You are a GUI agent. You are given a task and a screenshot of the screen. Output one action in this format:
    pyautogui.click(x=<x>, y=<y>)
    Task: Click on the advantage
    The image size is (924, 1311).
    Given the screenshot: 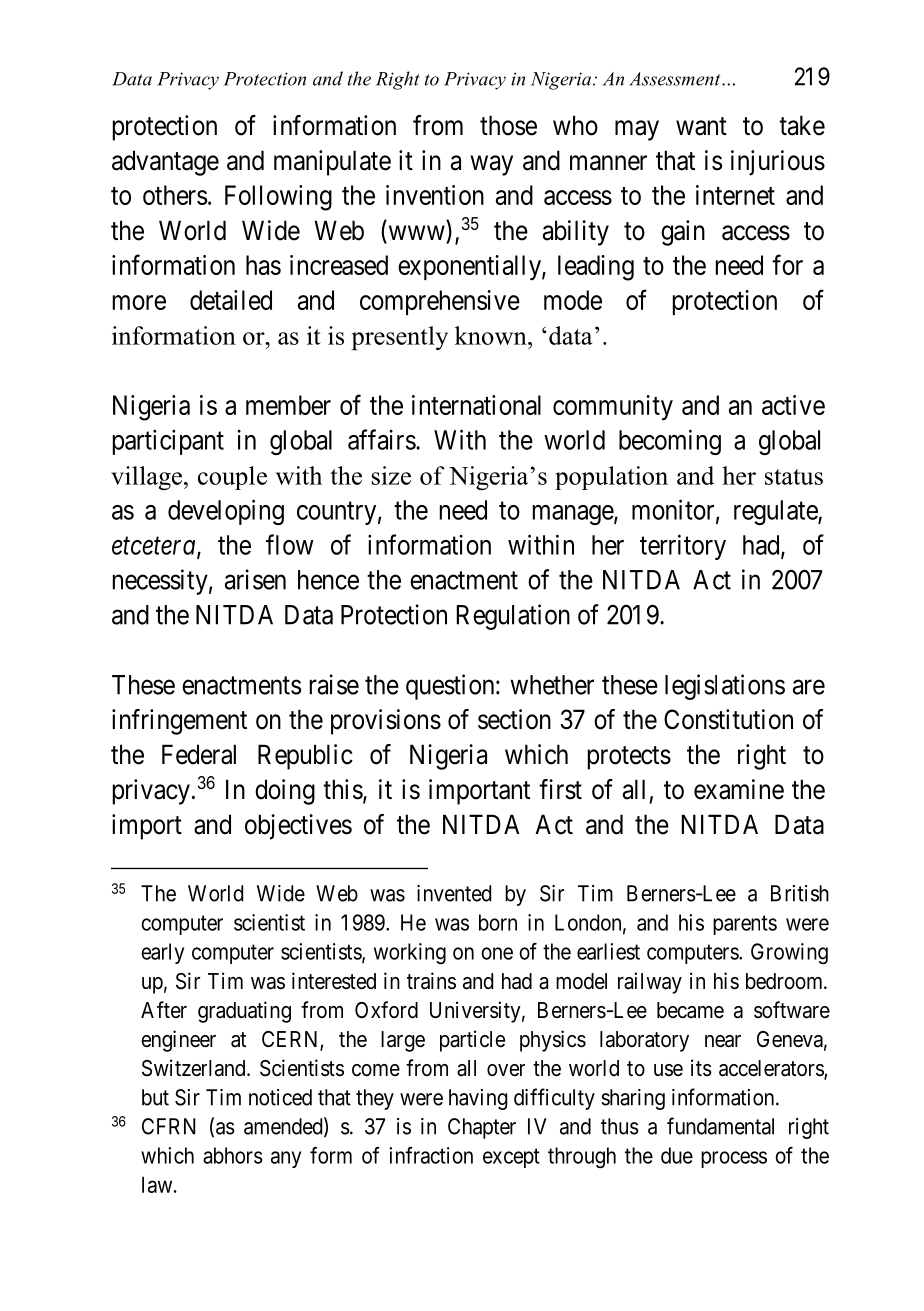 What is the action you would take?
    pyautogui.click(x=165, y=163)
